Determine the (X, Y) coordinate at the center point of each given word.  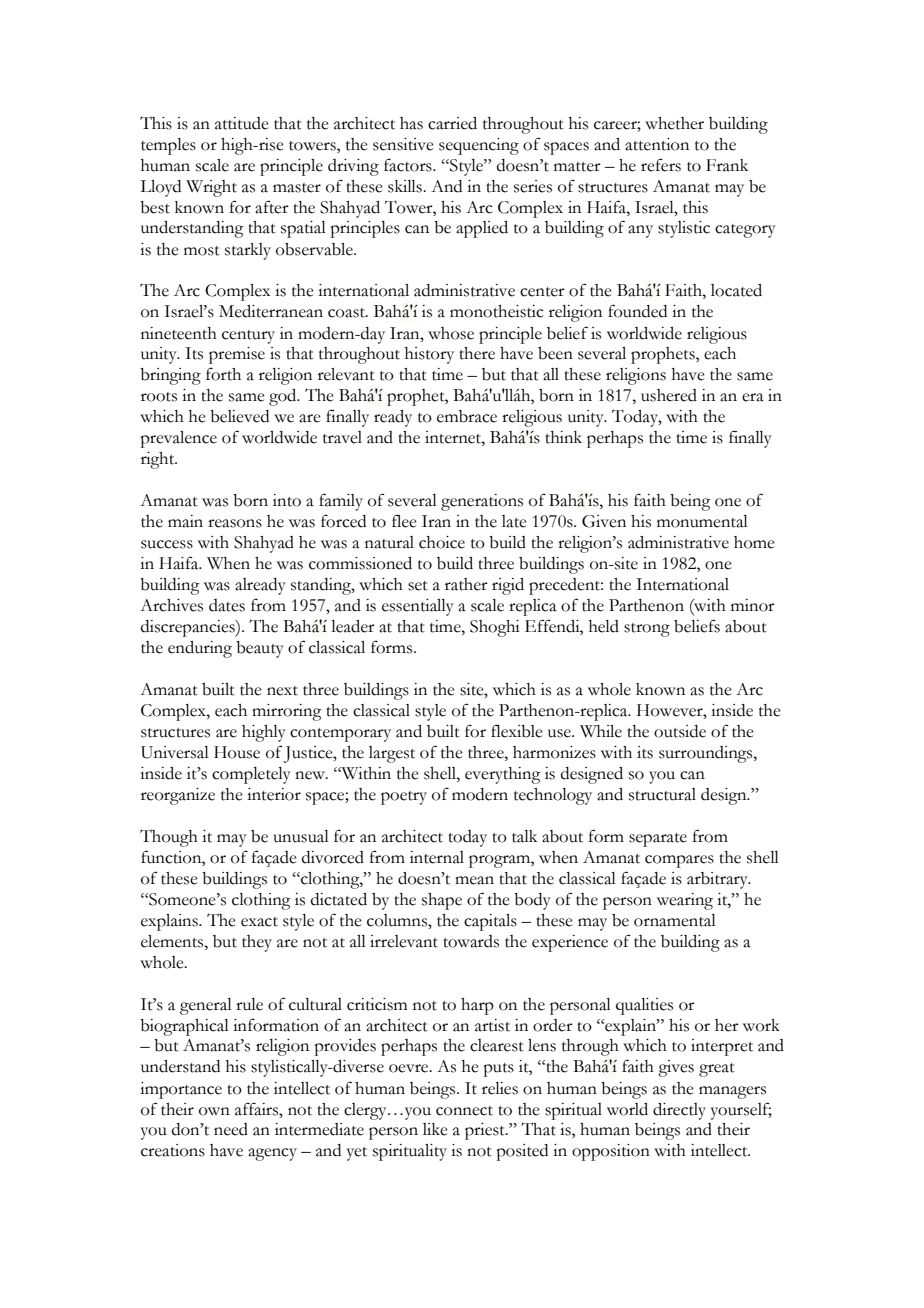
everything (503, 775)
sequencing (479, 146)
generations (482, 502)
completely (251, 775)
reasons (235, 523)
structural (662, 794)
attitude (242, 123)
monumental (702, 521)
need (231, 1129)
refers (661, 165)
